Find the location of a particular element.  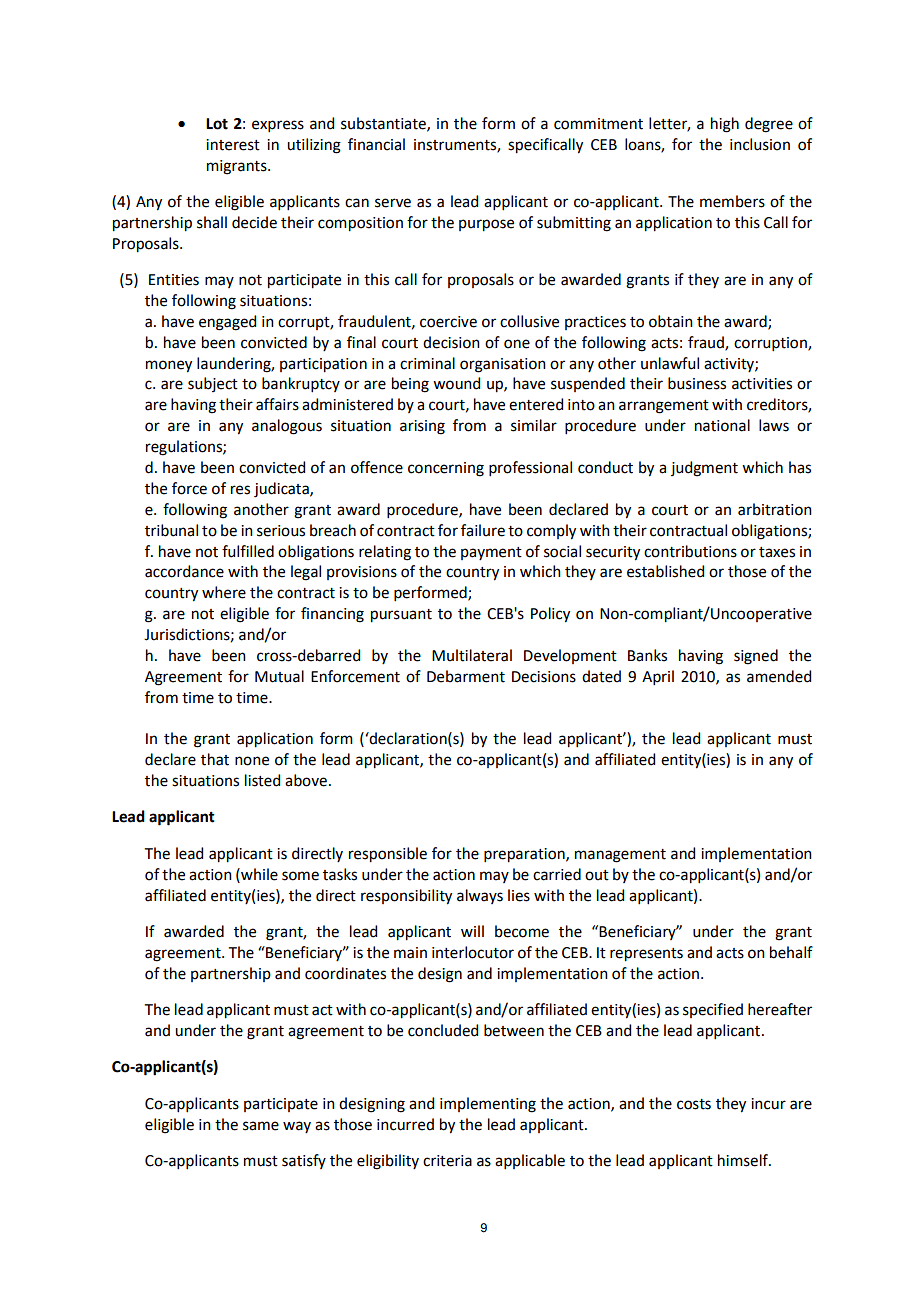

purpose is located at coordinates (486, 225).
